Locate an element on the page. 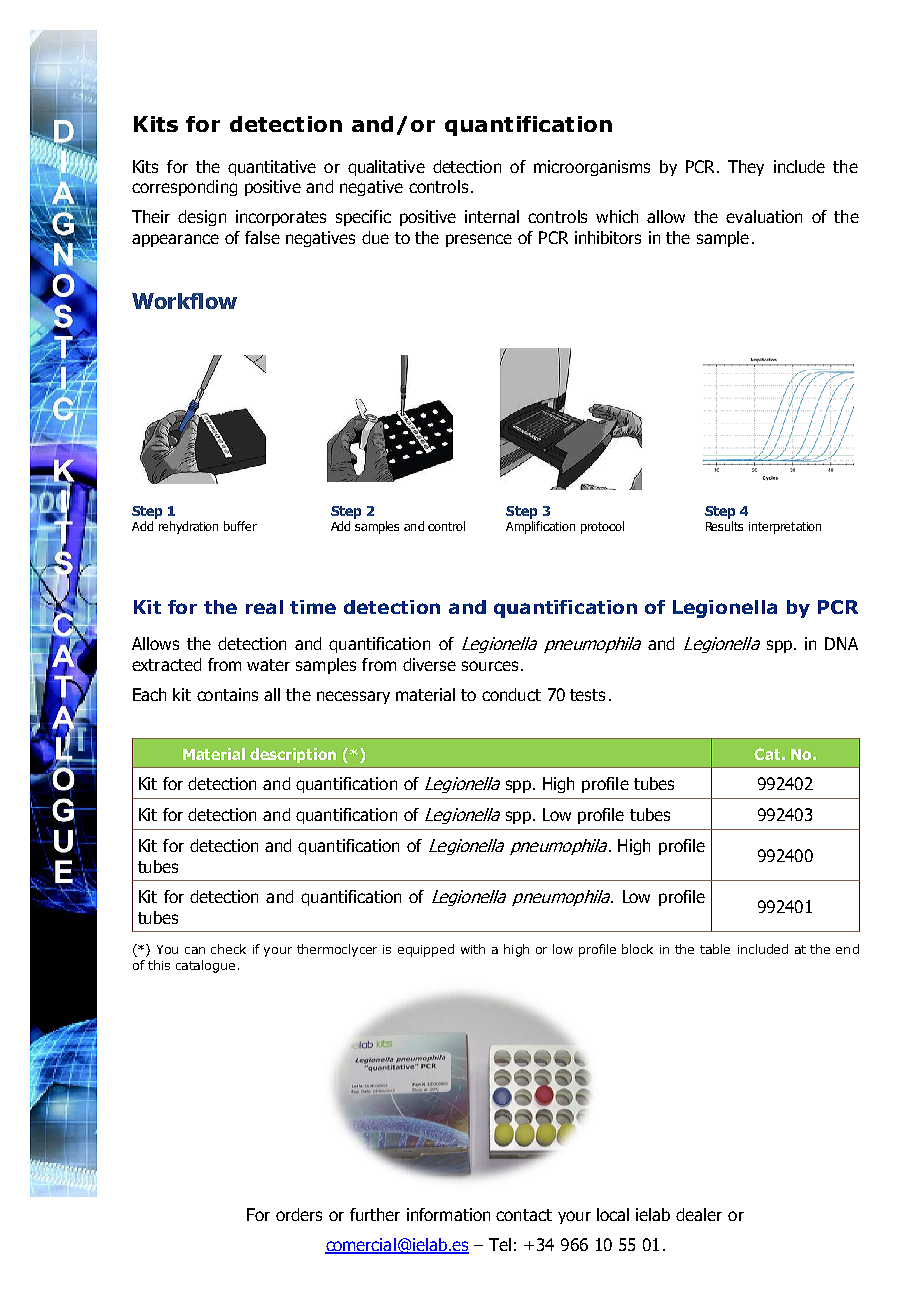 The image size is (924, 1308). internal is located at coordinates (492, 216).
